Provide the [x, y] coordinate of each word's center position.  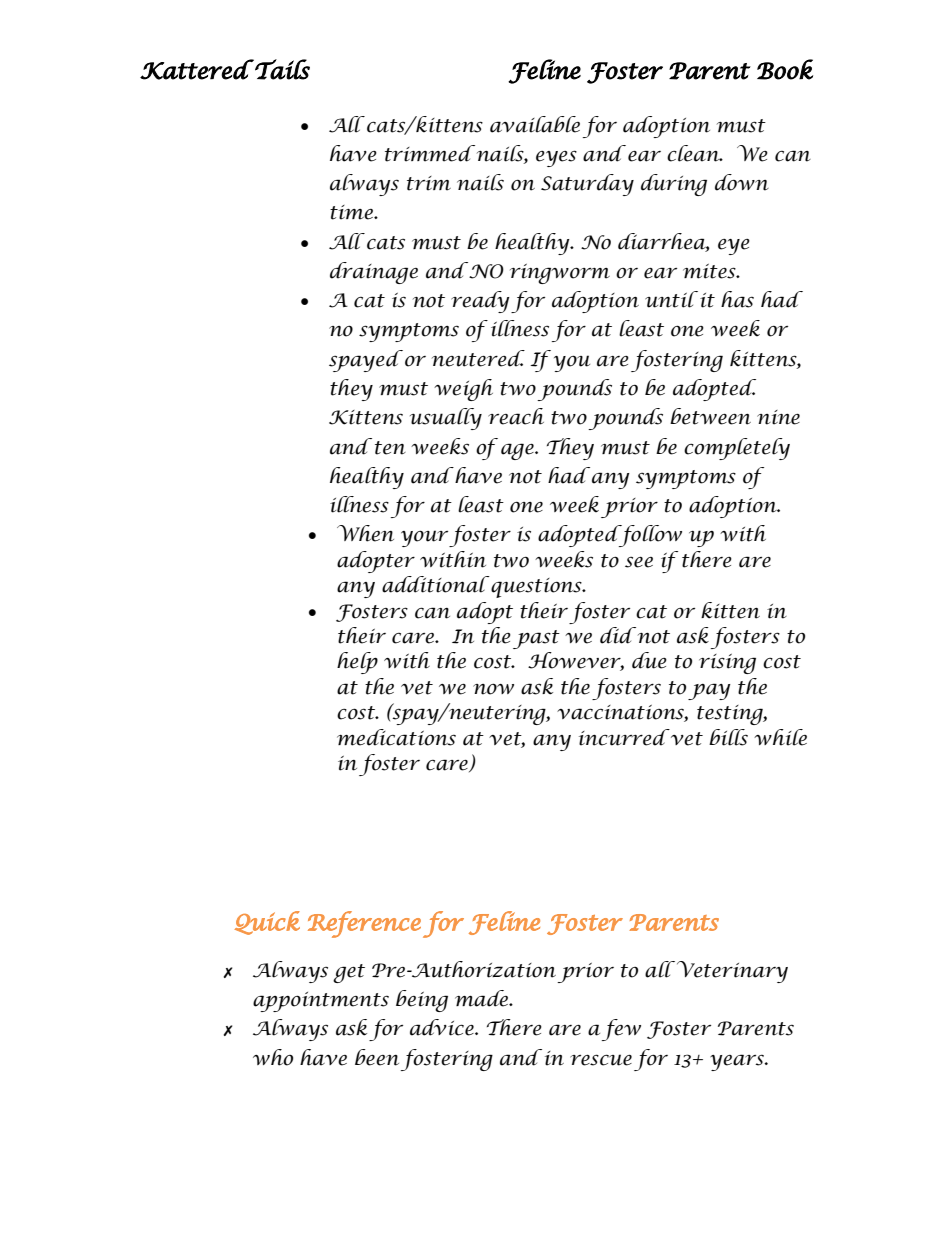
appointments [321, 1002]
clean [694, 153]
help [357, 663]
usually [446, 419]
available [535, 124]
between [710, 416]
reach [516, 416]
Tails [281, 69]
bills [728, 737]
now [493, 689]
